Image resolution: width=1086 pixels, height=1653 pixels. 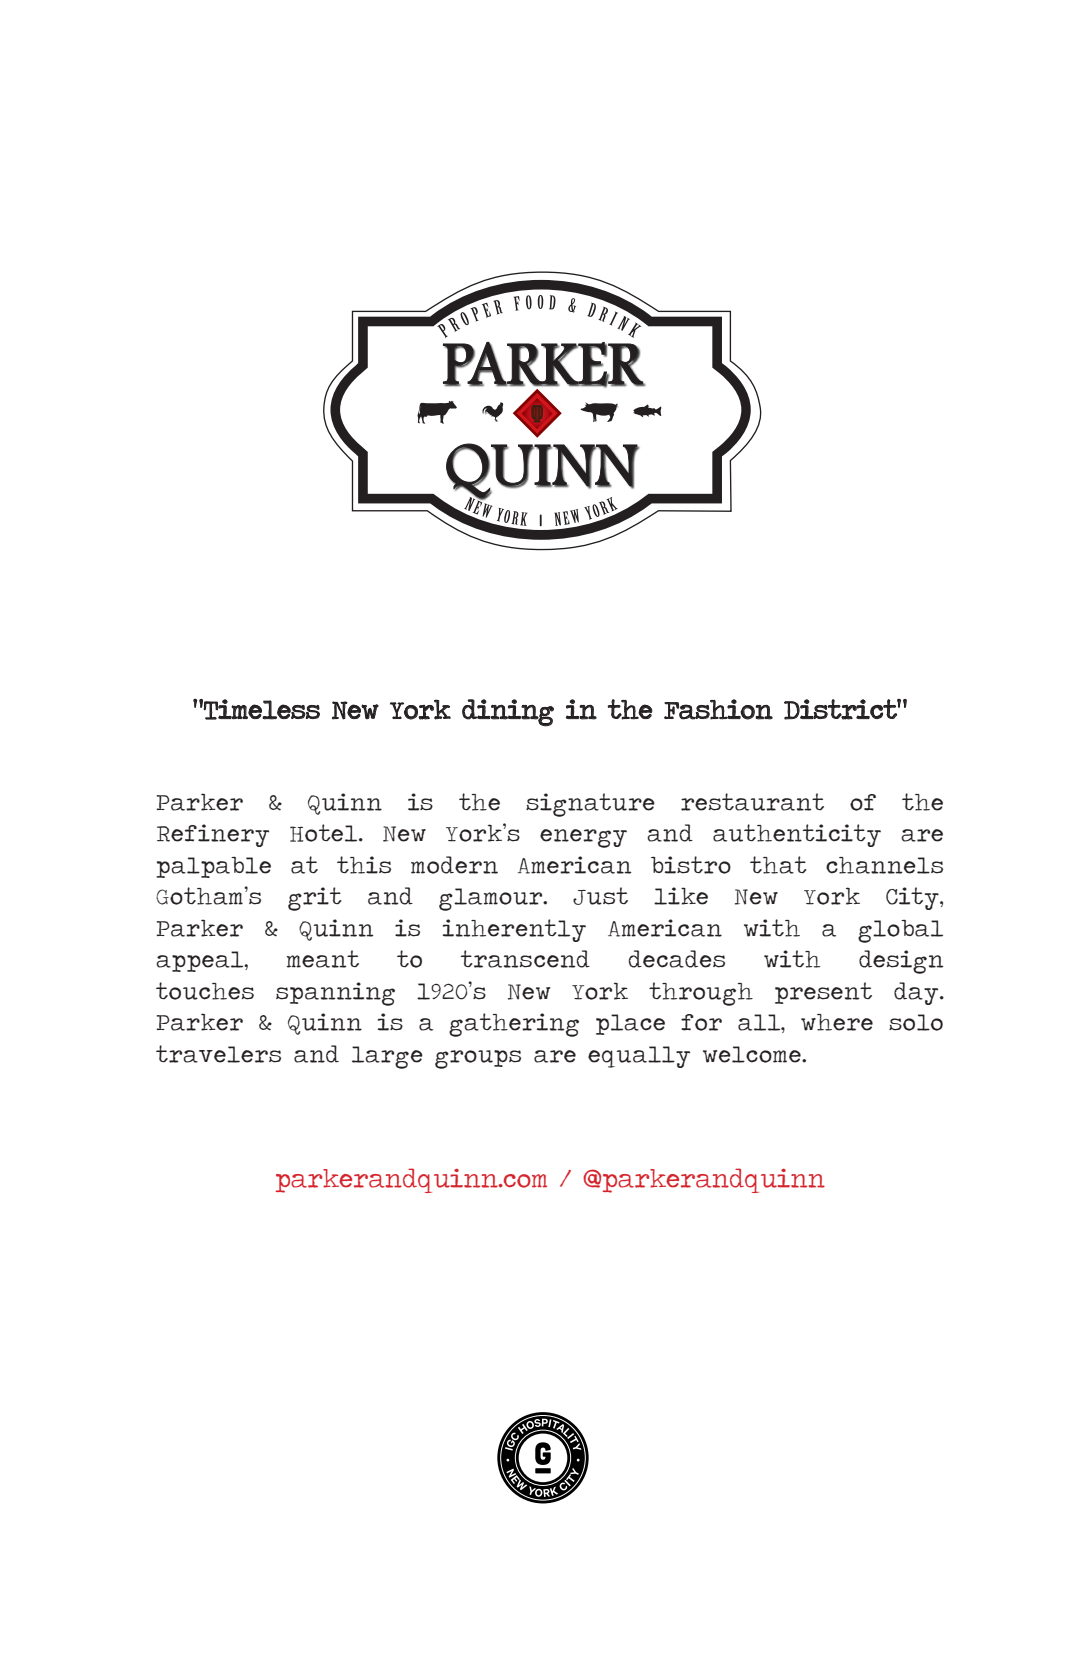 I want to click on transcend, so click(x=525, y=959).
